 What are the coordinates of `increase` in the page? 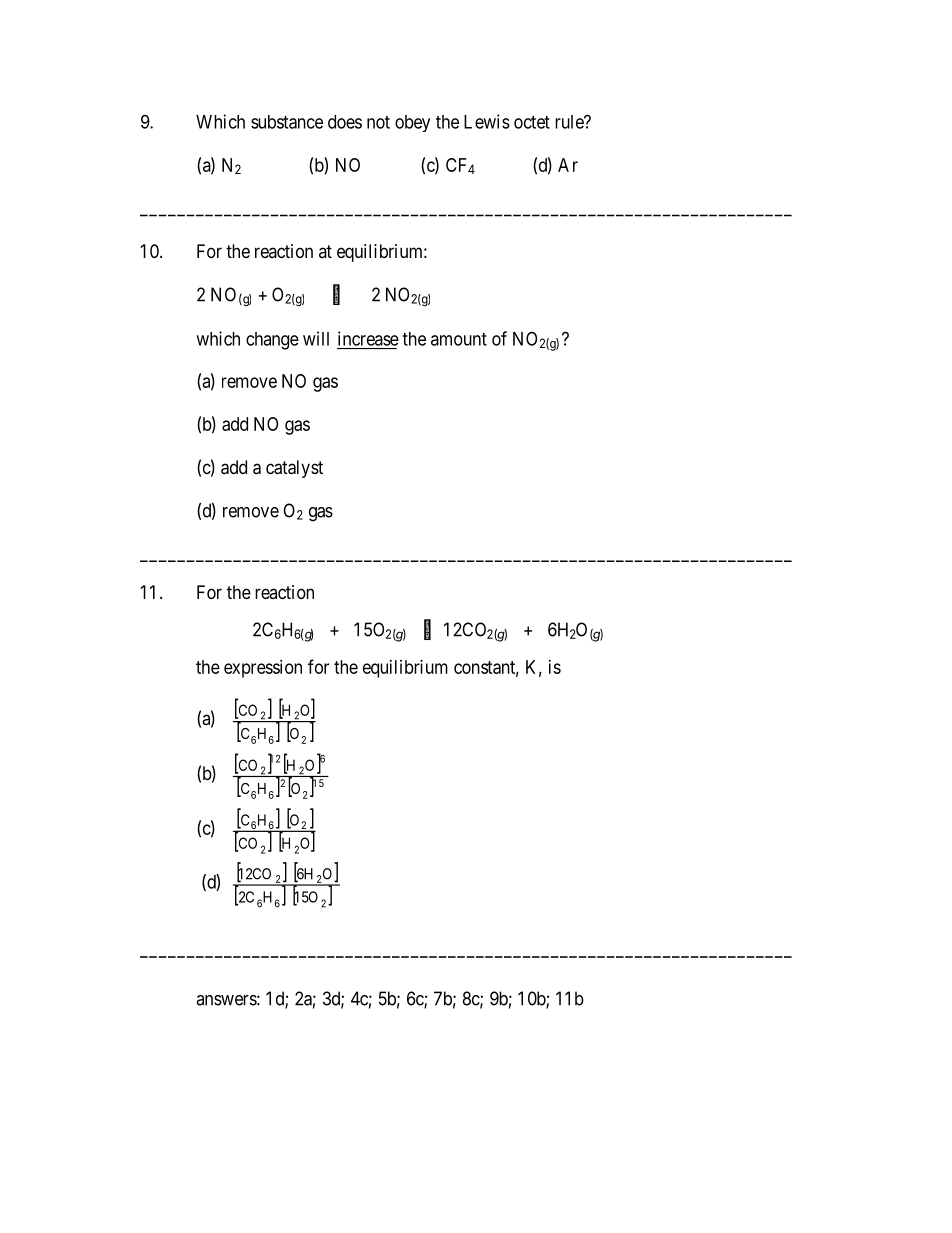 It's located at (368, 338).
